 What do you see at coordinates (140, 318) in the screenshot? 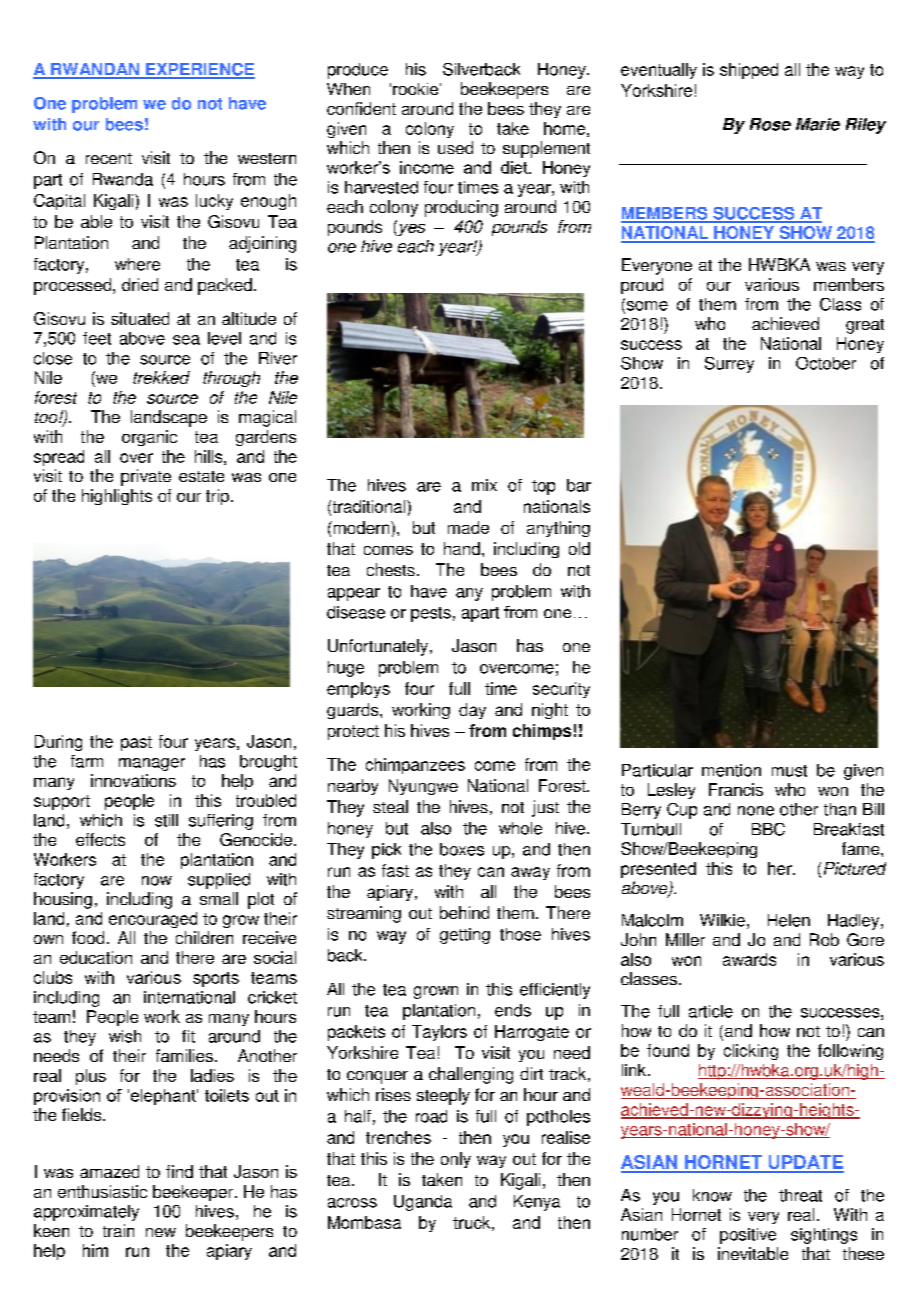
I see `situated` at bounding box center [140, 318].
